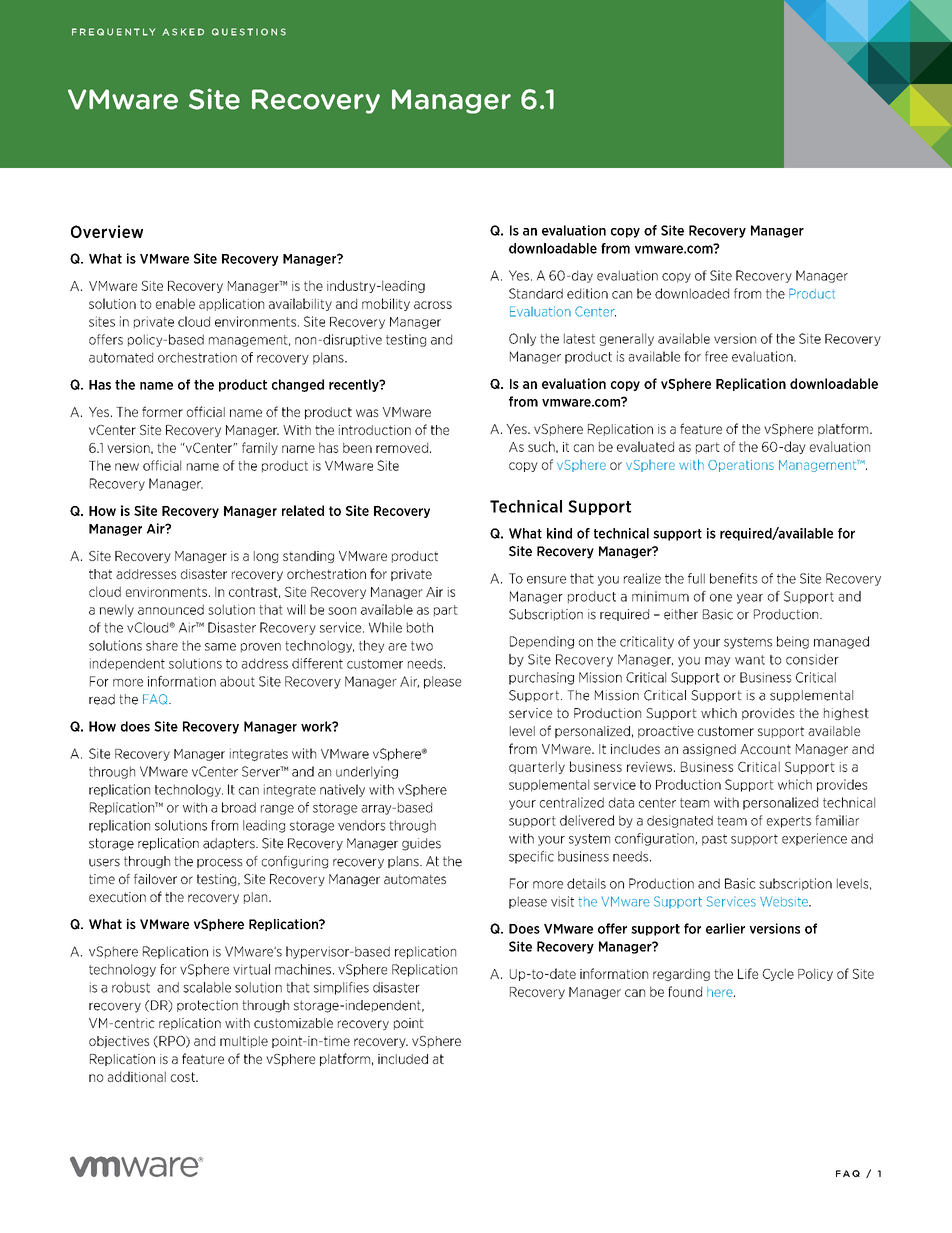 The image size is (952, 1233). Describe the element at coordinates (765, 749) in the screenshot. I see `Account` at that location.
